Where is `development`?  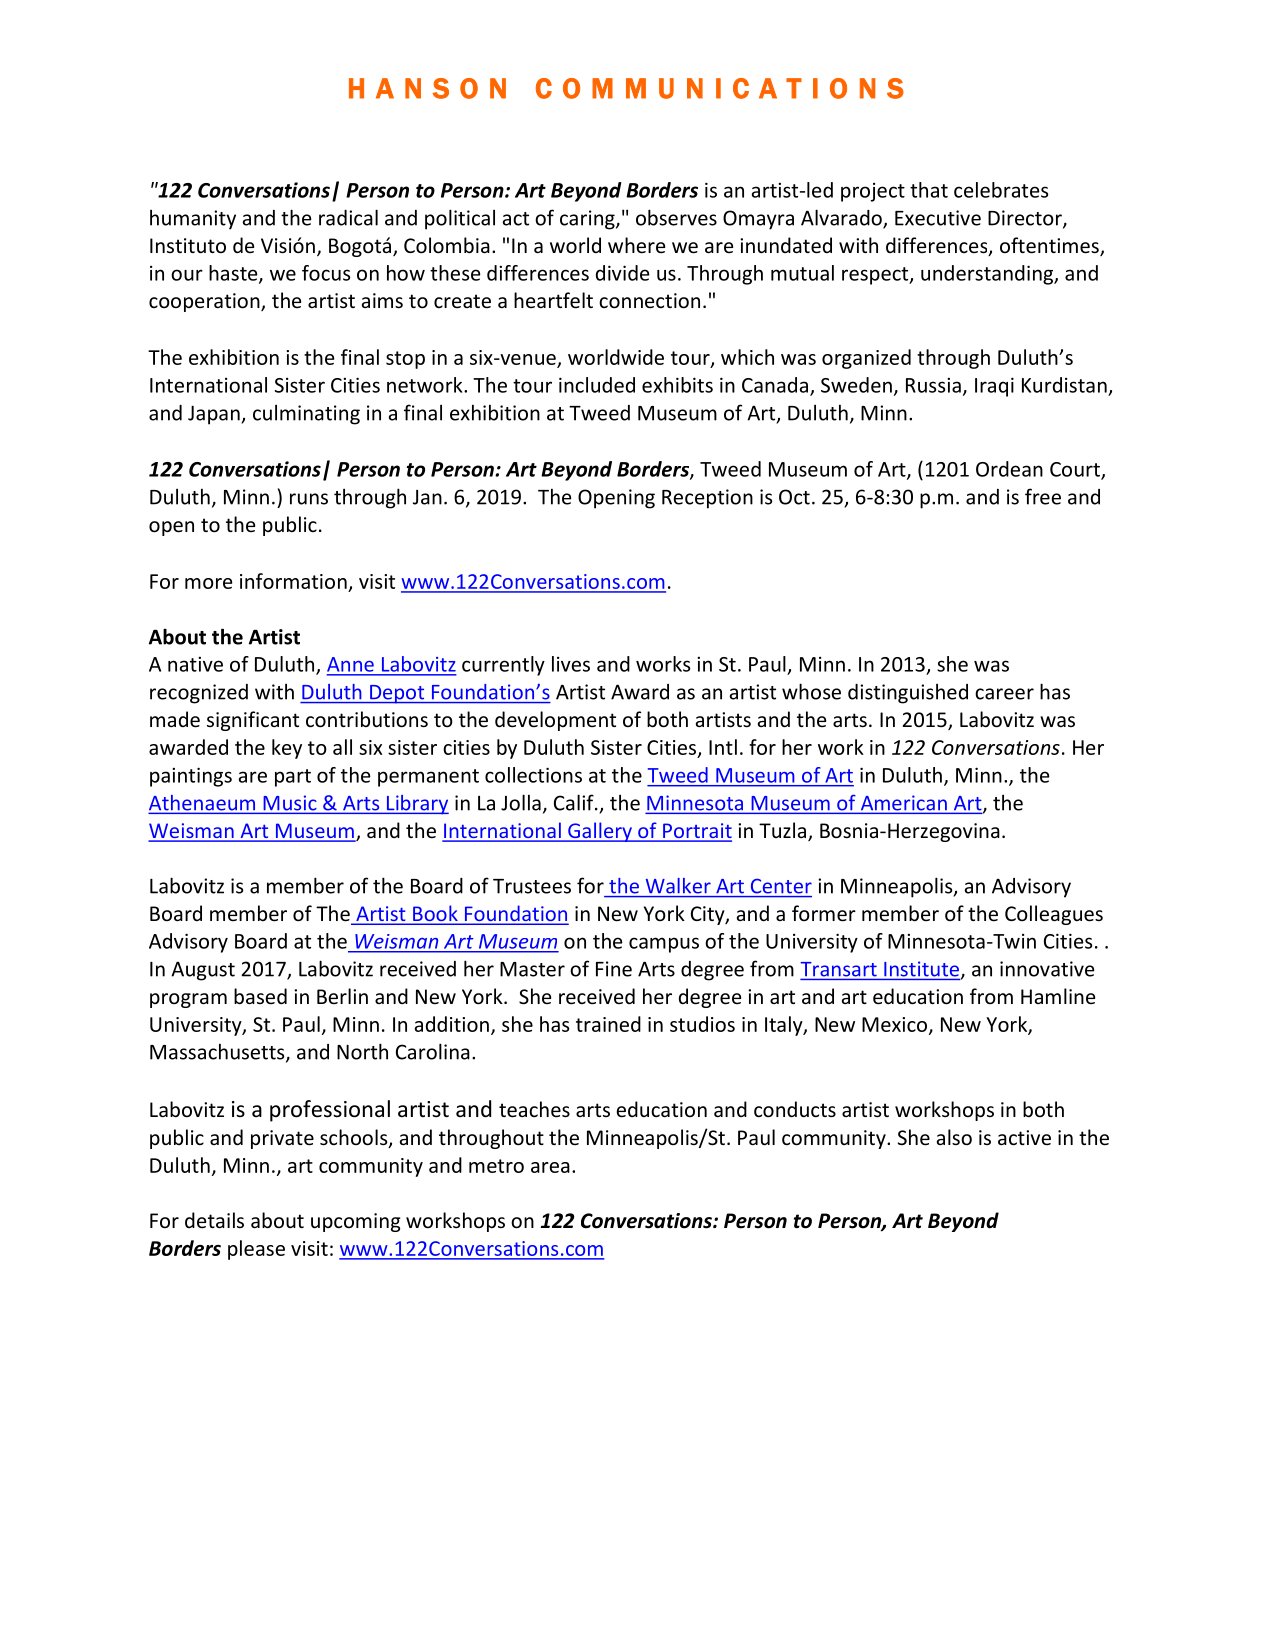 development is located at coordinates (555, 721).
